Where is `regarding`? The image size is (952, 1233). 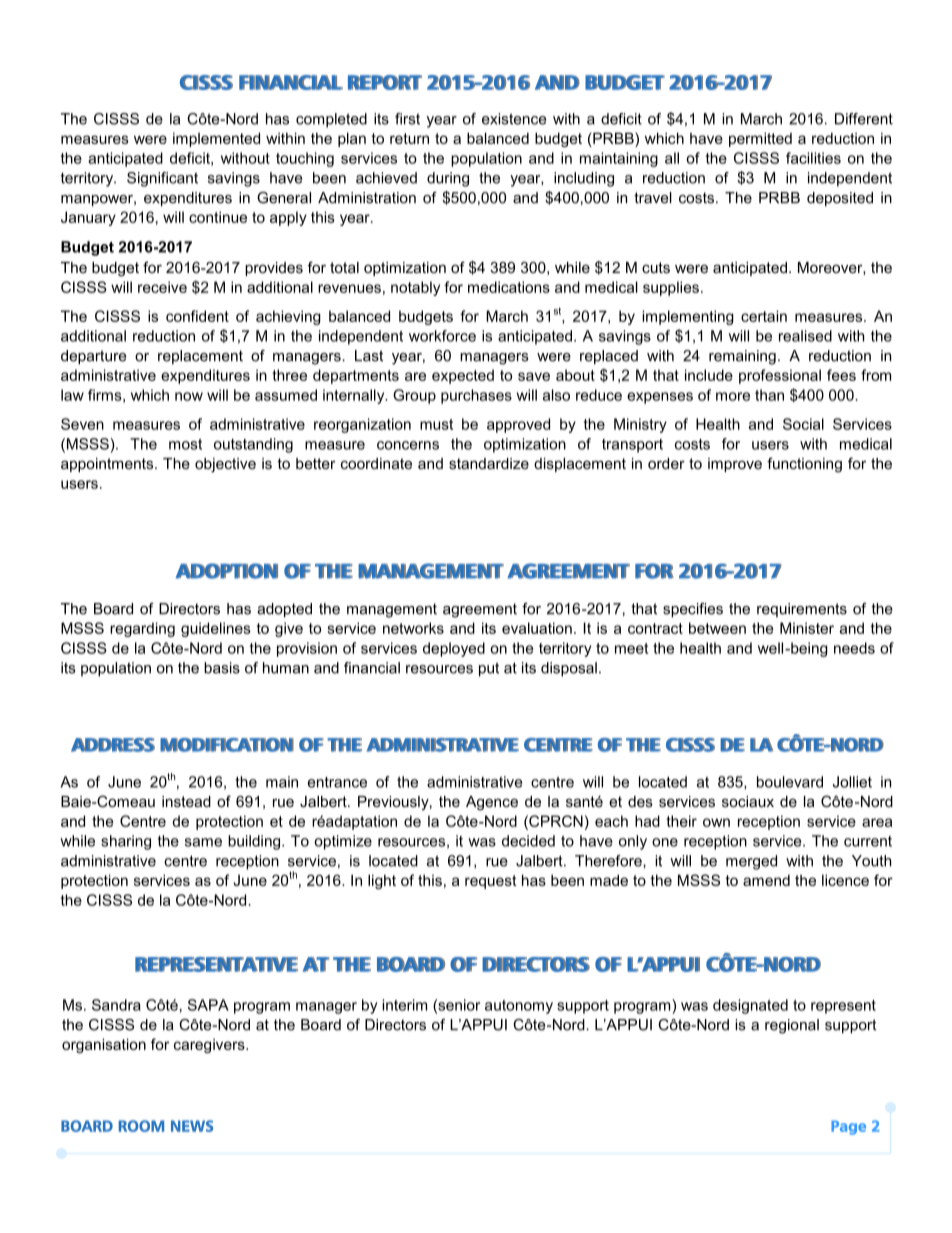
regarding is located at coordinates (142, 629).
